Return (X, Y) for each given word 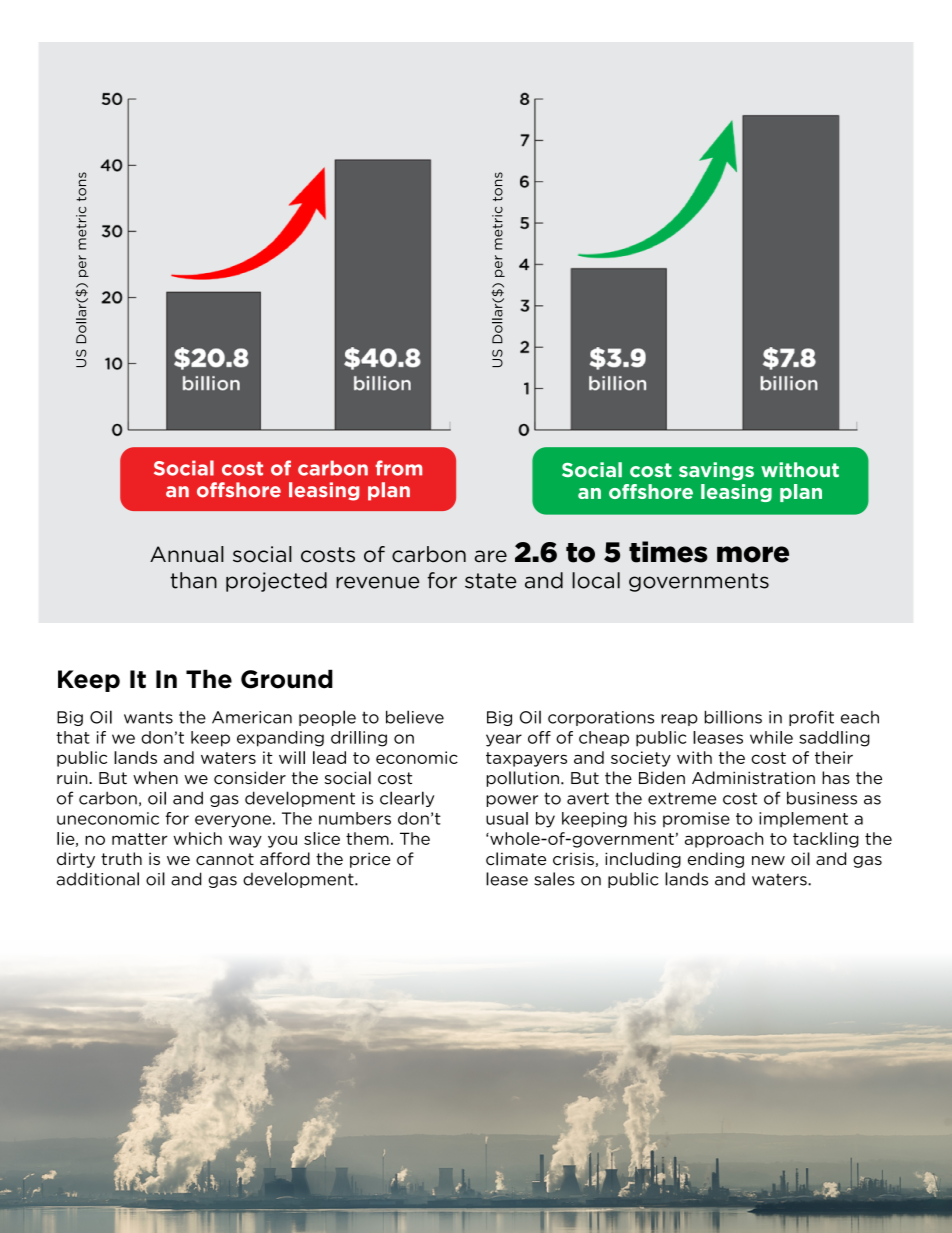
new (768, 861)
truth (121, 858)
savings (716, 471)
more (753, 554)
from (398, 468)
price (370, 860)
